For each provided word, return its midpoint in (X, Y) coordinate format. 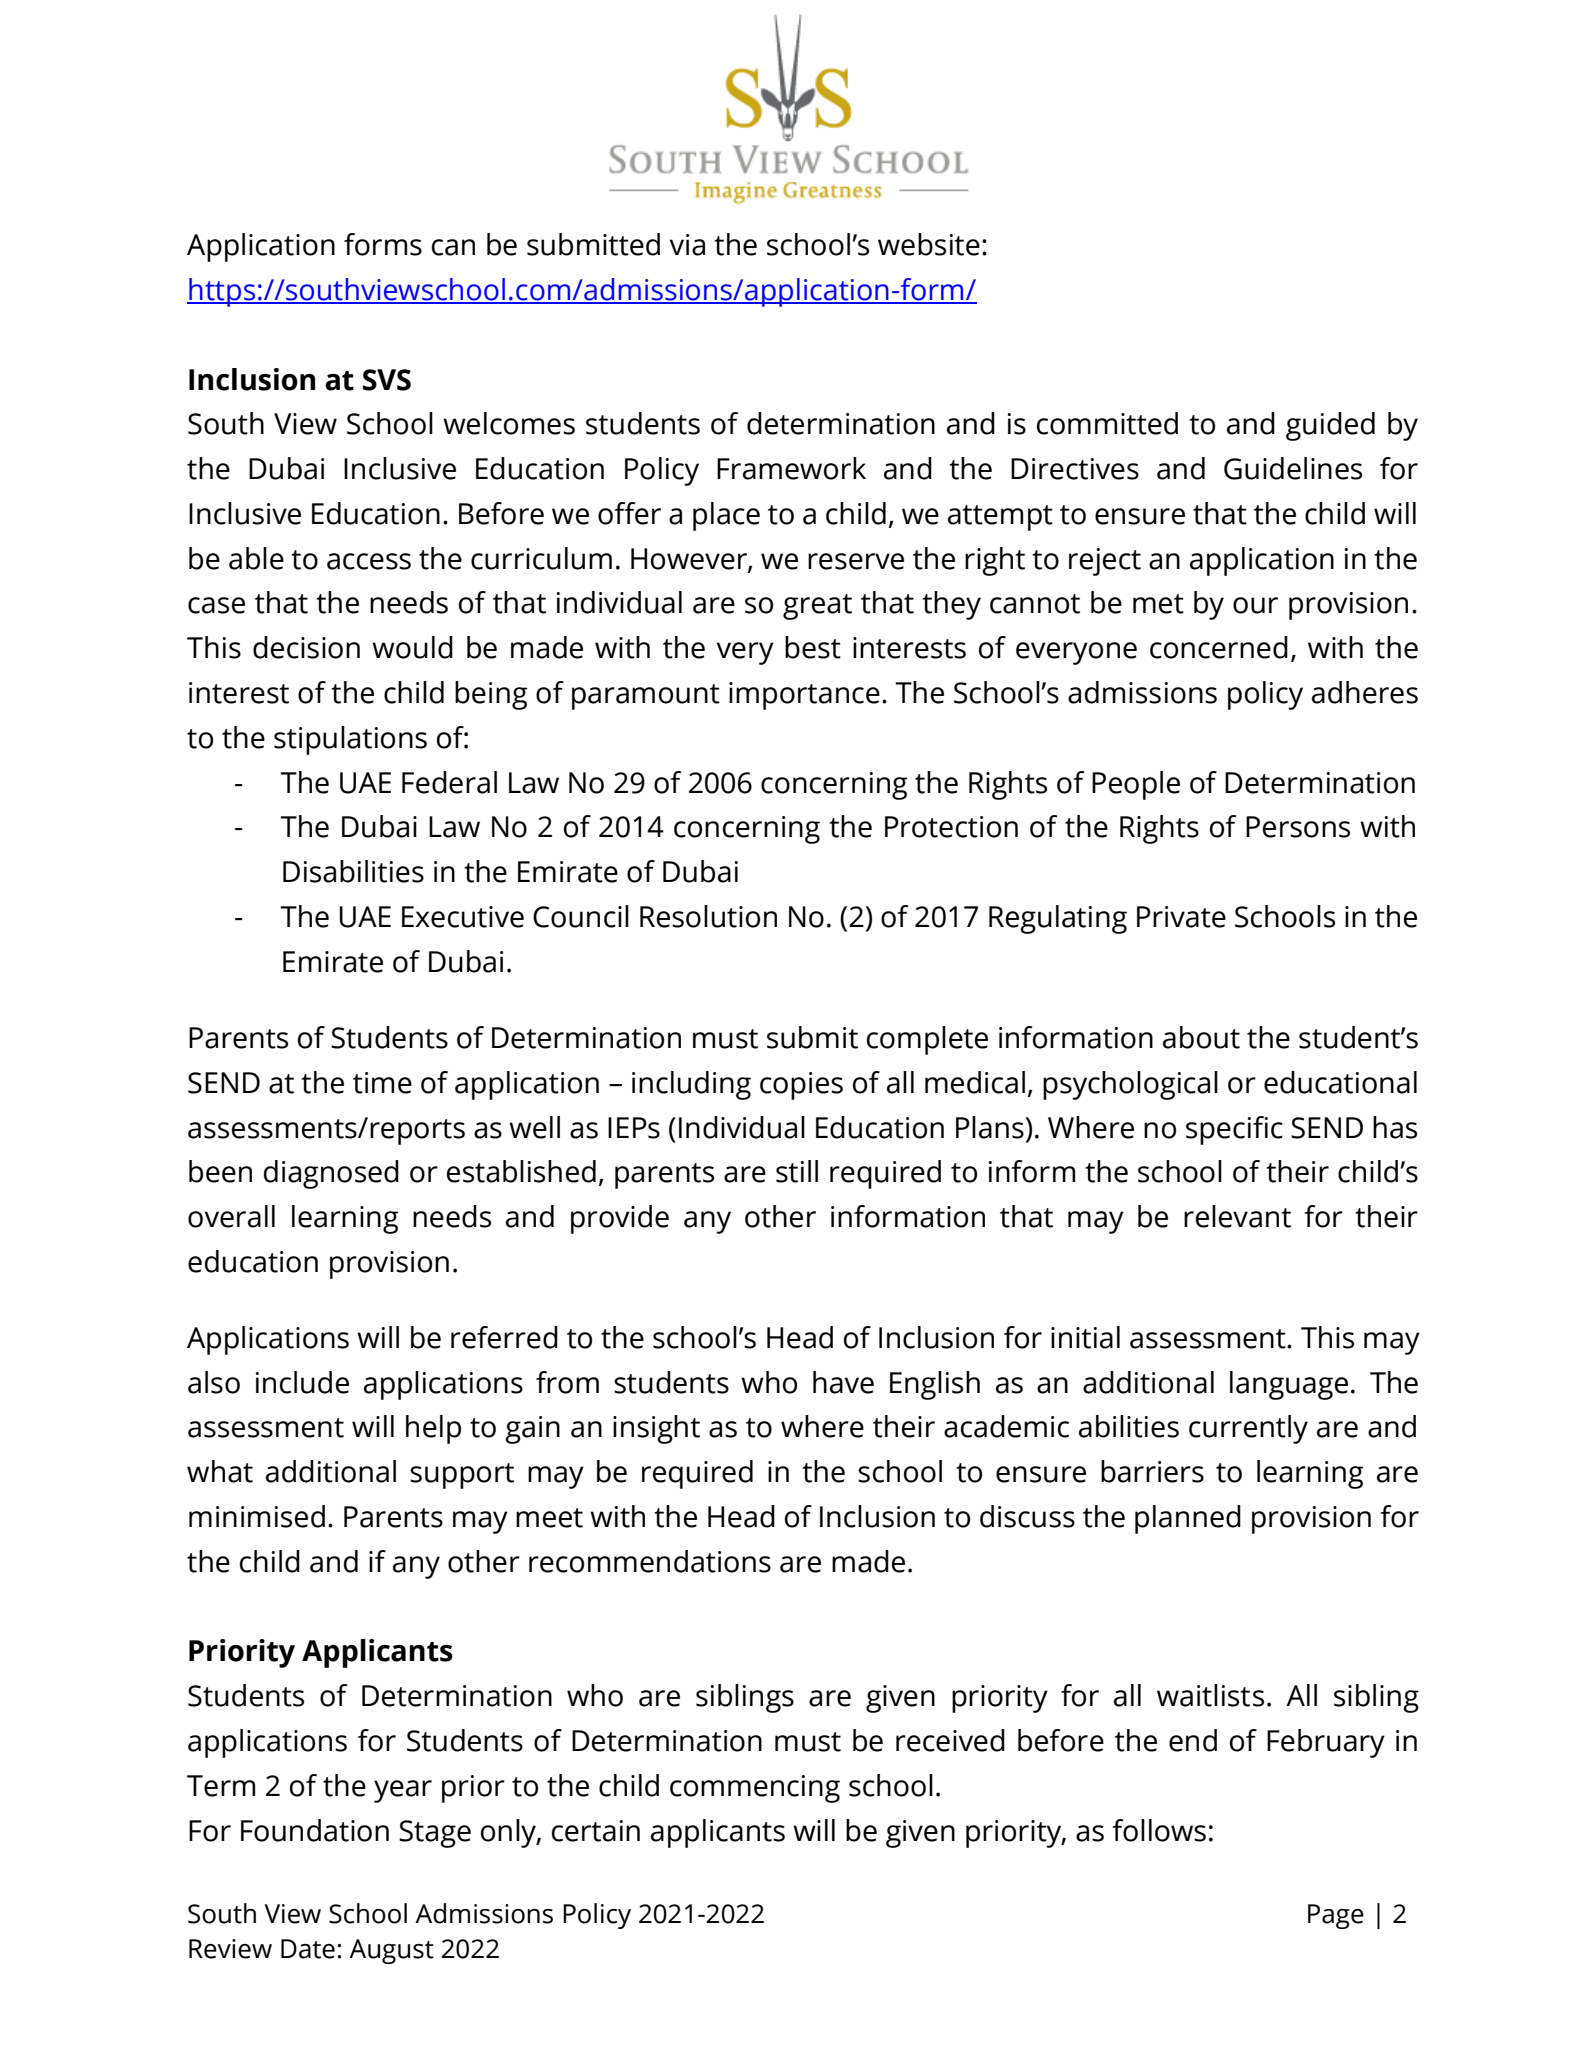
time (382, 1083)
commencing (755, 1789)
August (391, 1951)
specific (1234, 1130)
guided (1330, 426)
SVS (387, 380)
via (687, 245)
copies (801, 1086)
